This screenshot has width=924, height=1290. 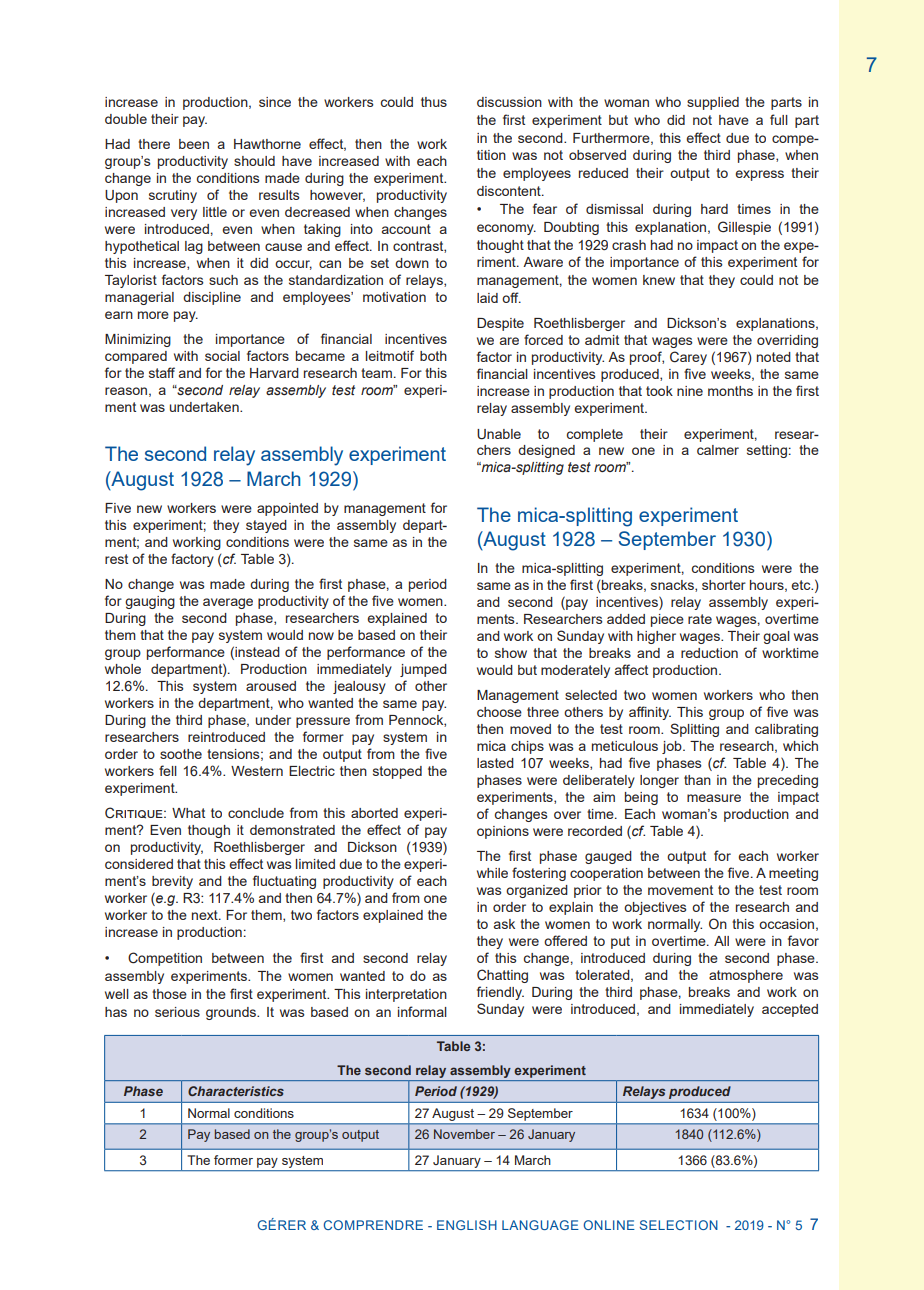 I want to click on supplied, so click(x=713, y=103).
